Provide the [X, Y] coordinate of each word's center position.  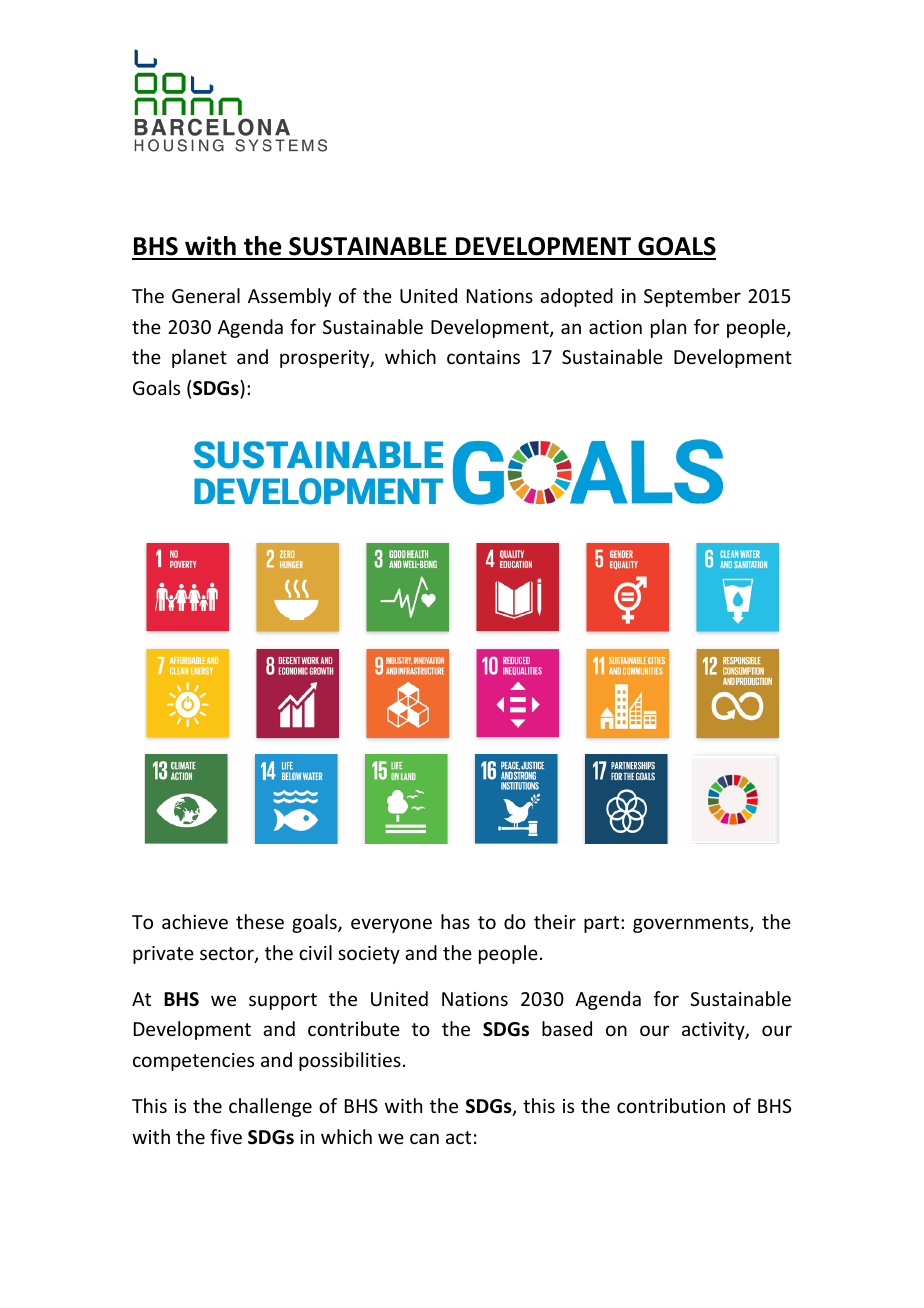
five [226, 1136]
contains [483, 357]
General [206, 295]
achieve [195, 921]
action [615, 327]
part [603, 924]
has [455, 921]
